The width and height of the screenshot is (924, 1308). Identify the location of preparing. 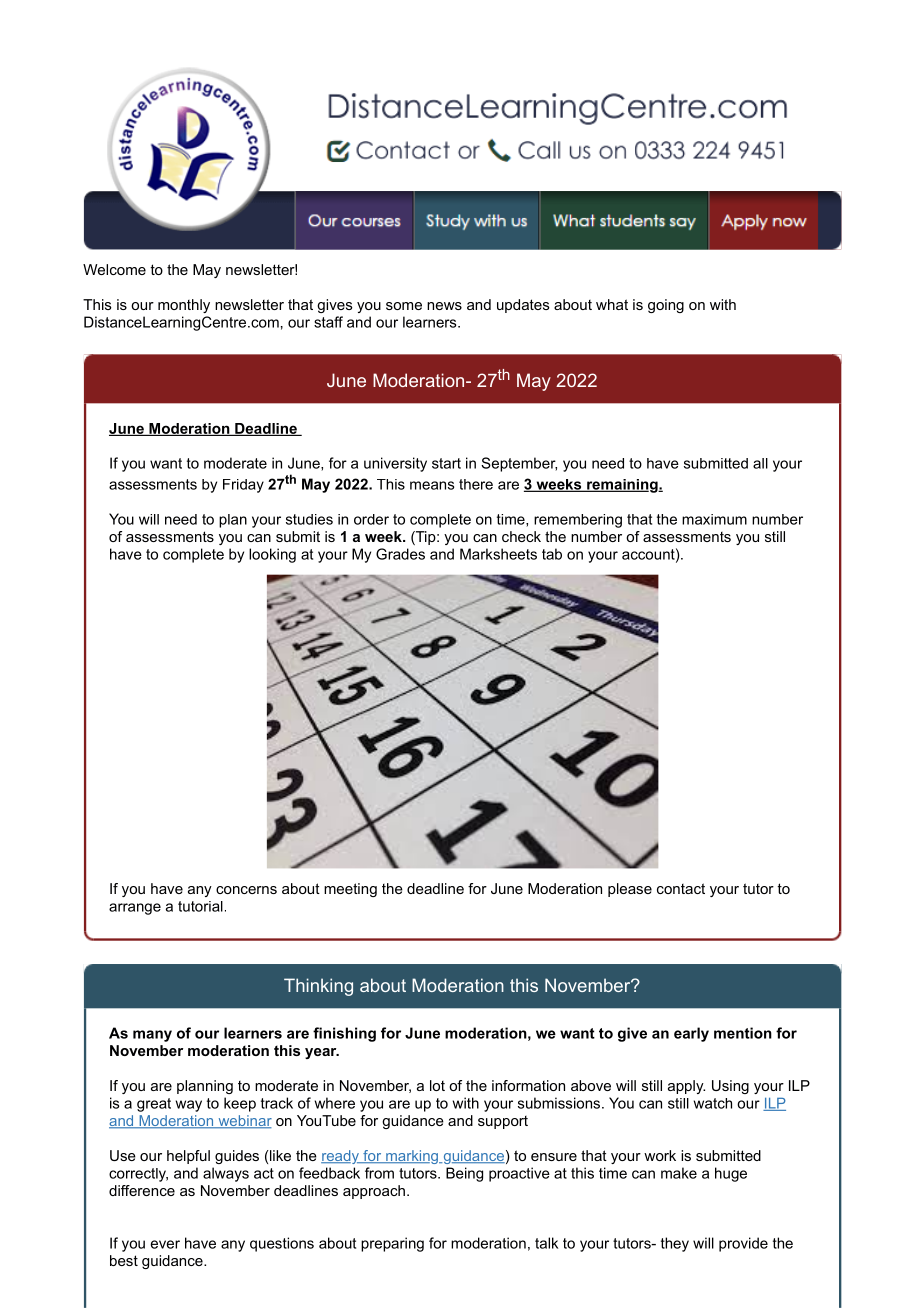
(392, 1244).
